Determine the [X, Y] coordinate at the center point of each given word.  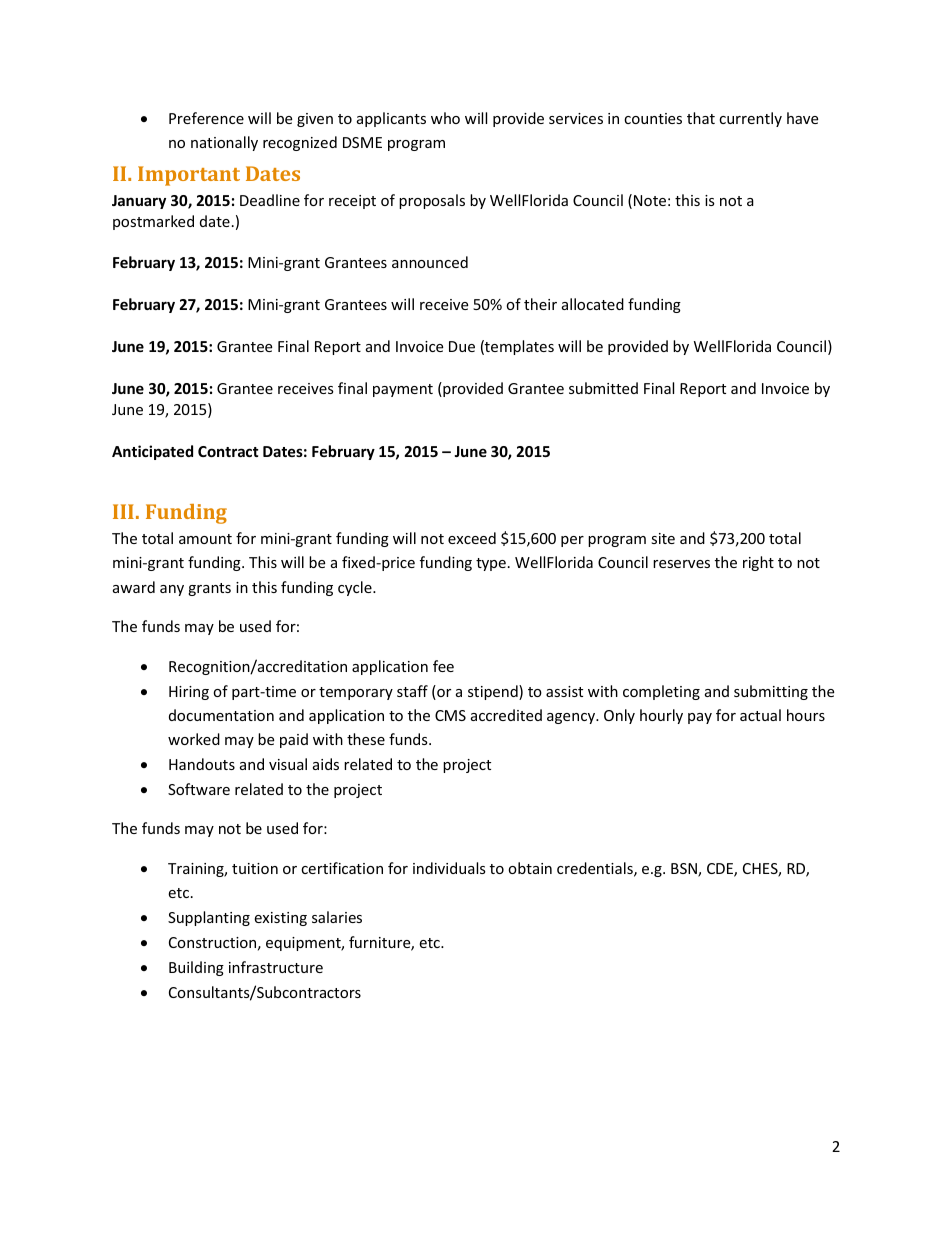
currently [750, 119]
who [445, 118]
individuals [449, 868]
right [758, 563]
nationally [224, 143]
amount [205, 539]
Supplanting [209, 918]
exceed [472, 538]
